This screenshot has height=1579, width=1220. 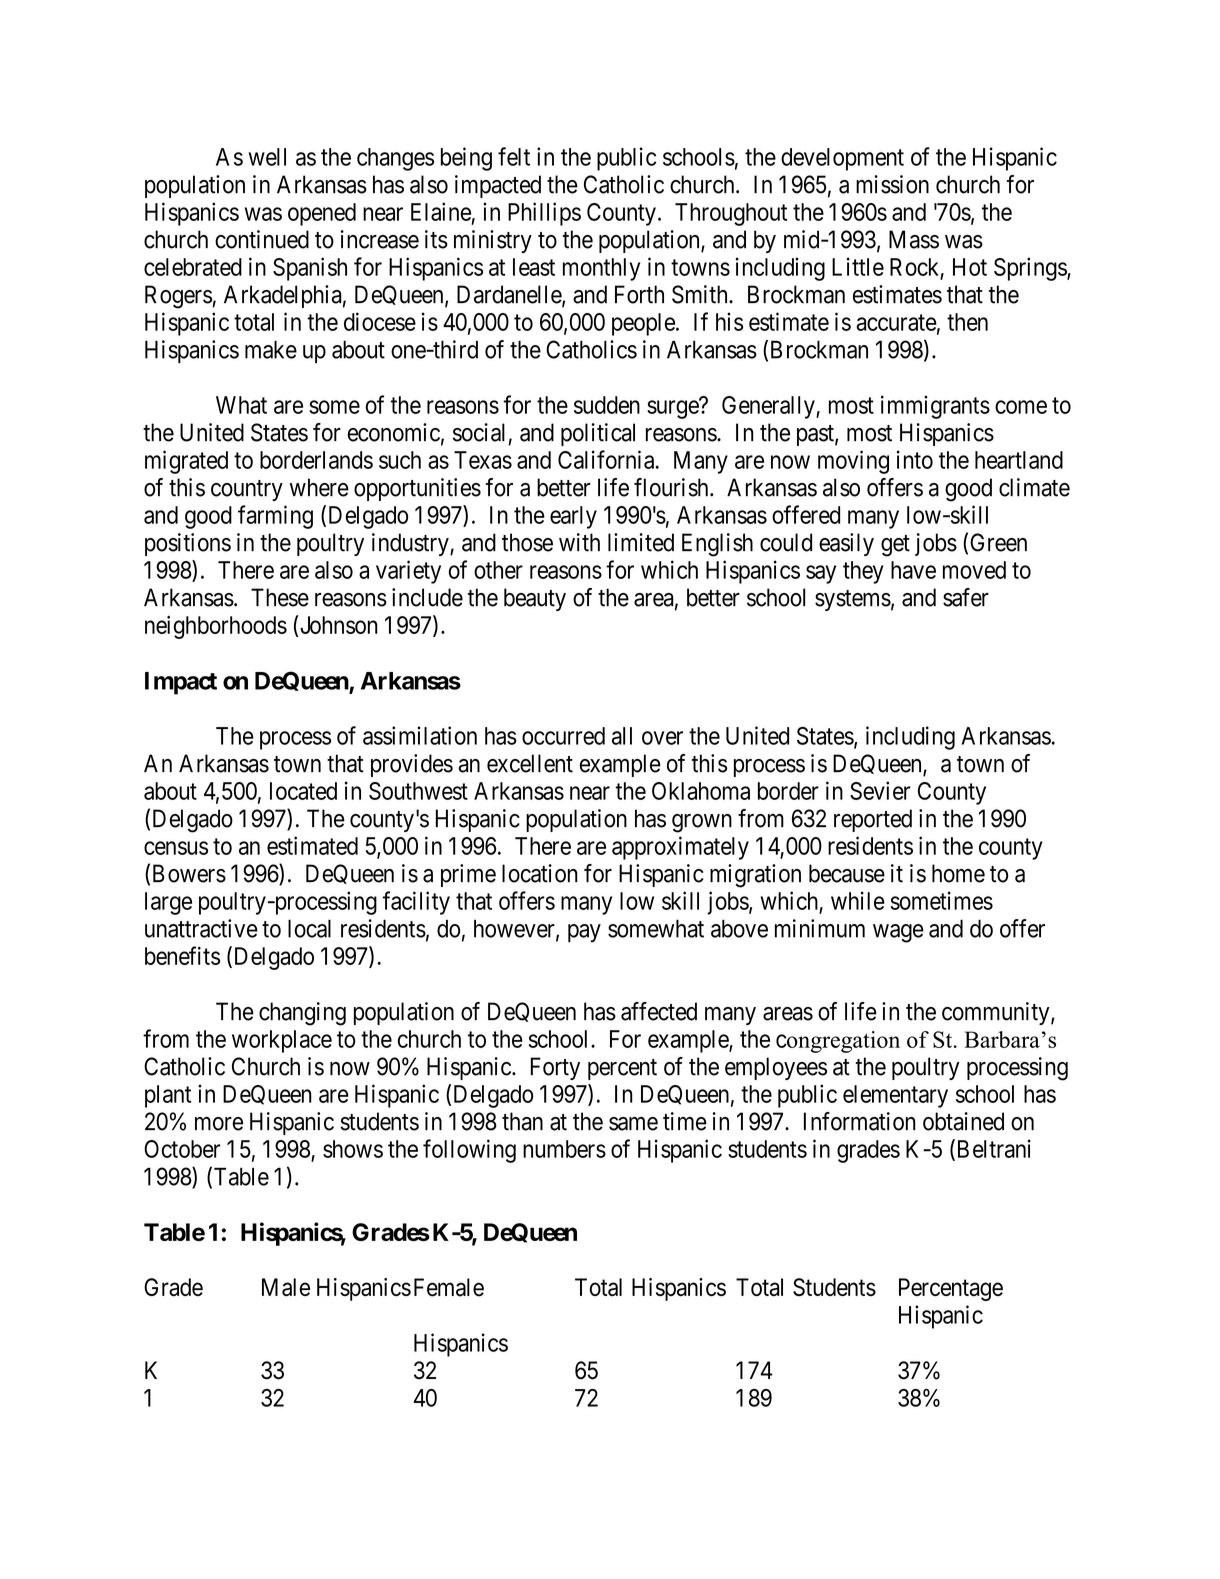 What do you see at coordinates (680, 848) in the screenshot?
I see `approximately` at bounding box center [680, 848].
